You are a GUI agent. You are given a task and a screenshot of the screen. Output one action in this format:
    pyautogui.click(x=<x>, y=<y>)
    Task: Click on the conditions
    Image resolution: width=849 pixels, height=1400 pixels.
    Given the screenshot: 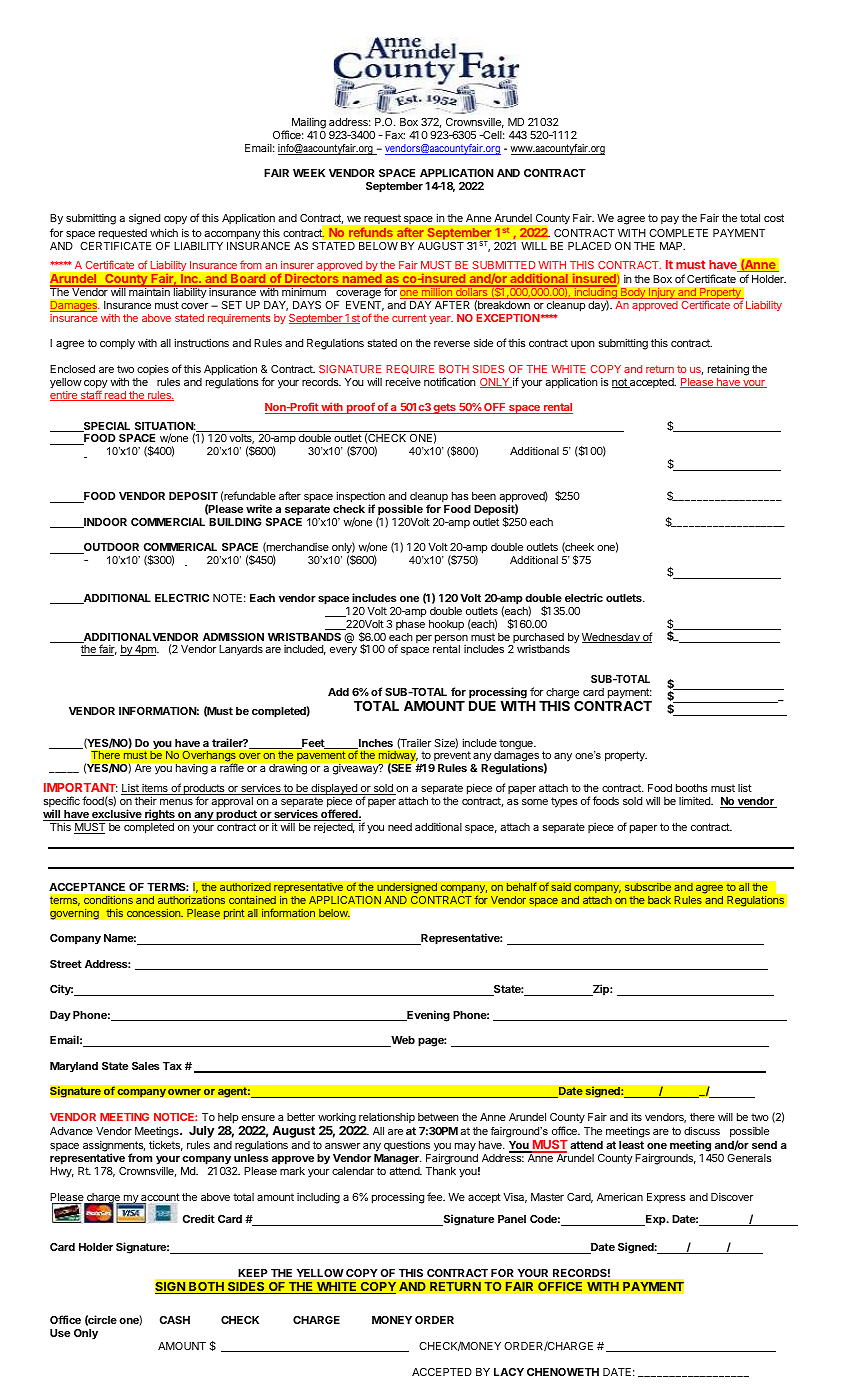 What is the action you would take?
    pyautogui.click(x=108, y=900)
